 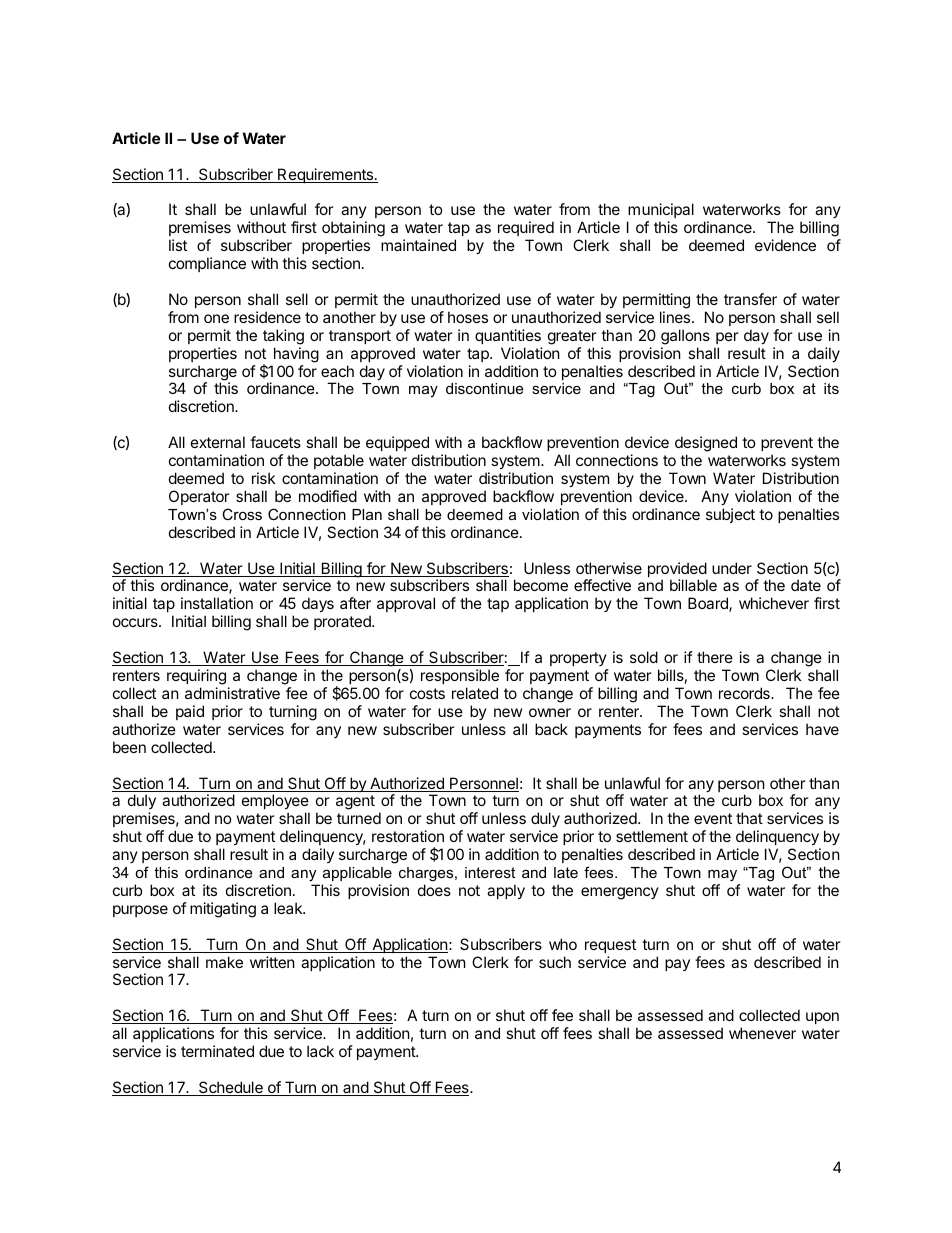 I want to click on requiring, so click(x=196, y=677).
